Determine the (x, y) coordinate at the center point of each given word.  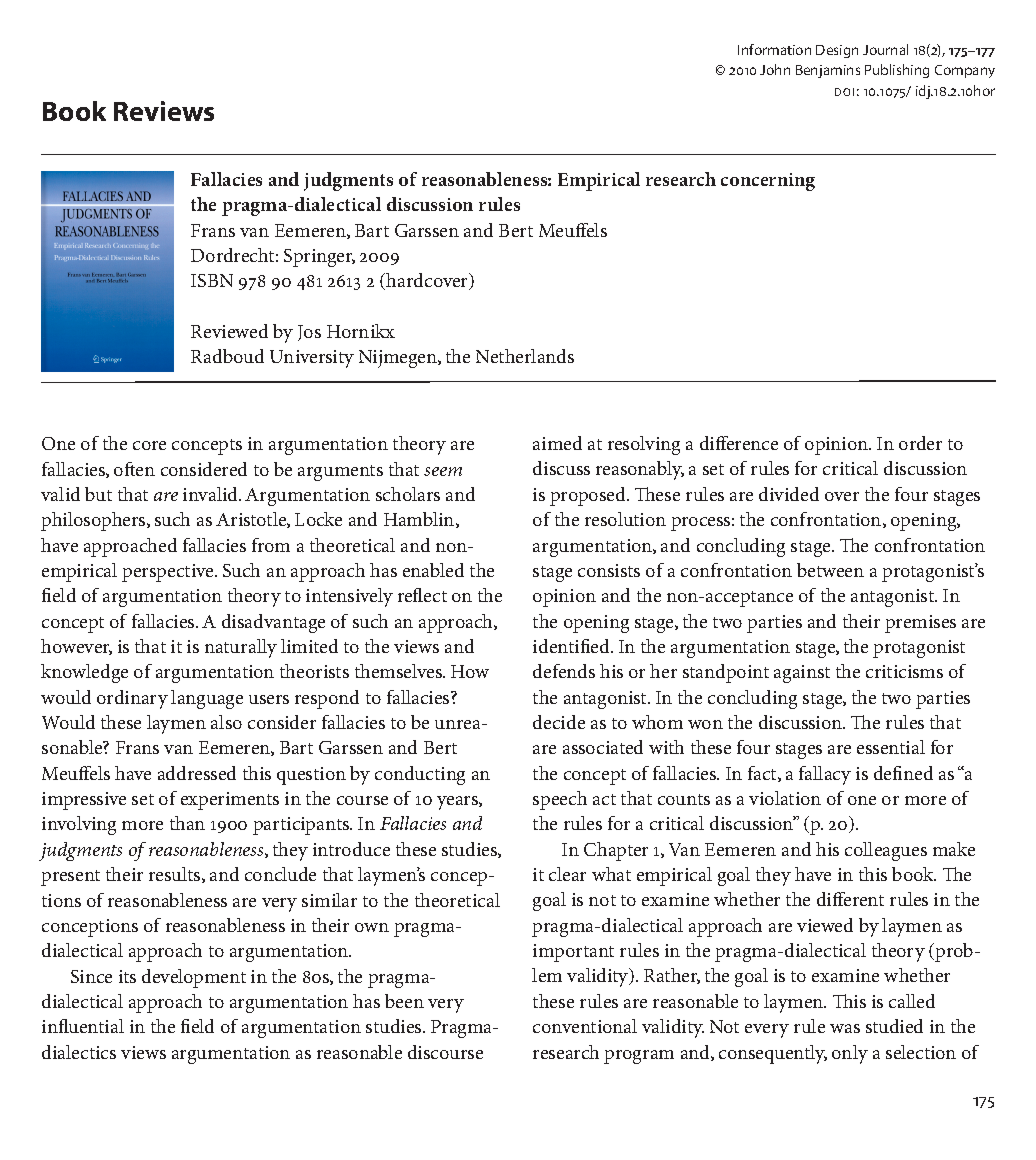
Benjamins (828, 71)
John (775, 69)
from (271, 545)
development (194, 978)
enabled (433, 570)
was (845, 1028)
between (830, 570)
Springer (319, 258)
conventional (585, 1026)
